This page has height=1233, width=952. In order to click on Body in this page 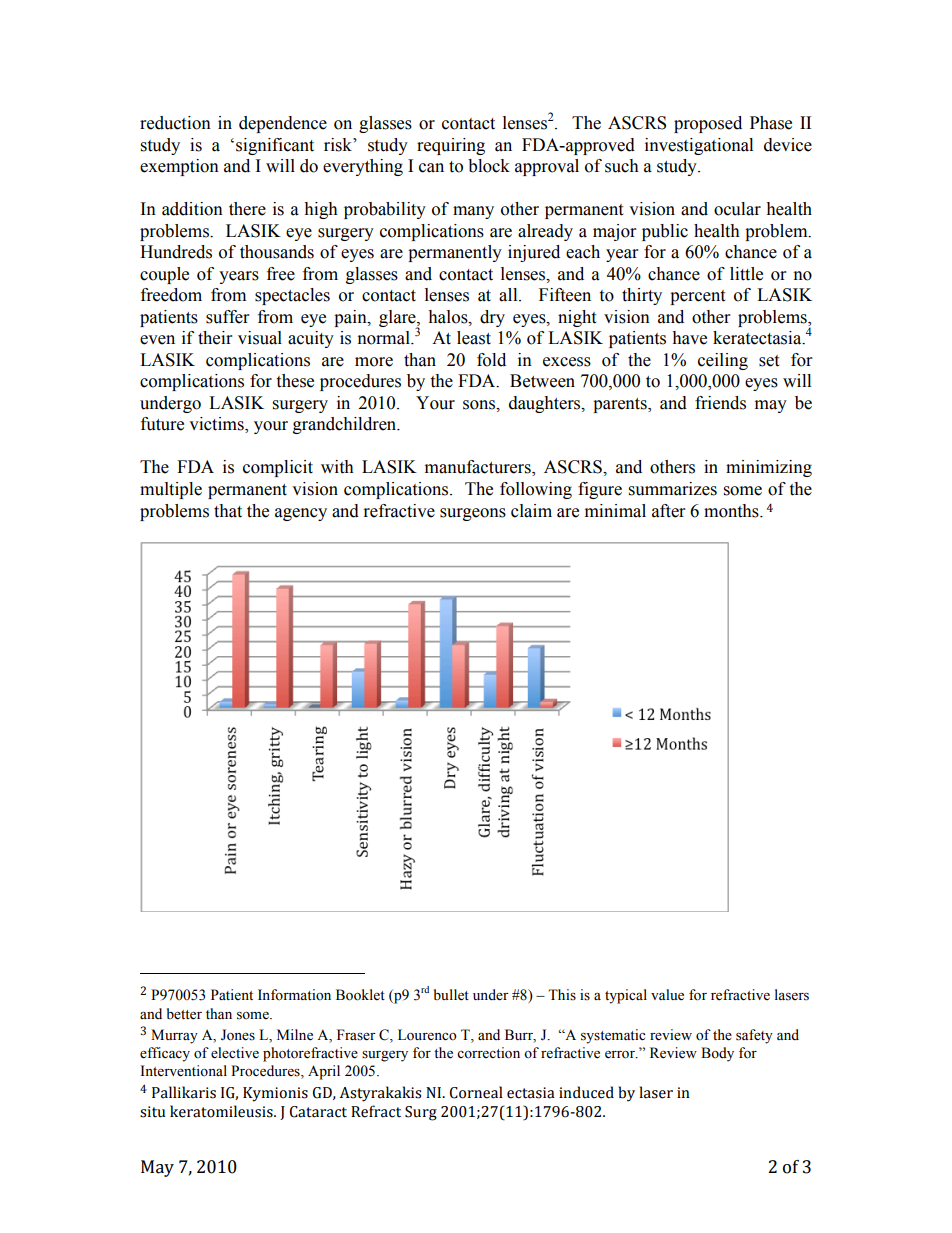, I will do `click(717, 1054)`.
